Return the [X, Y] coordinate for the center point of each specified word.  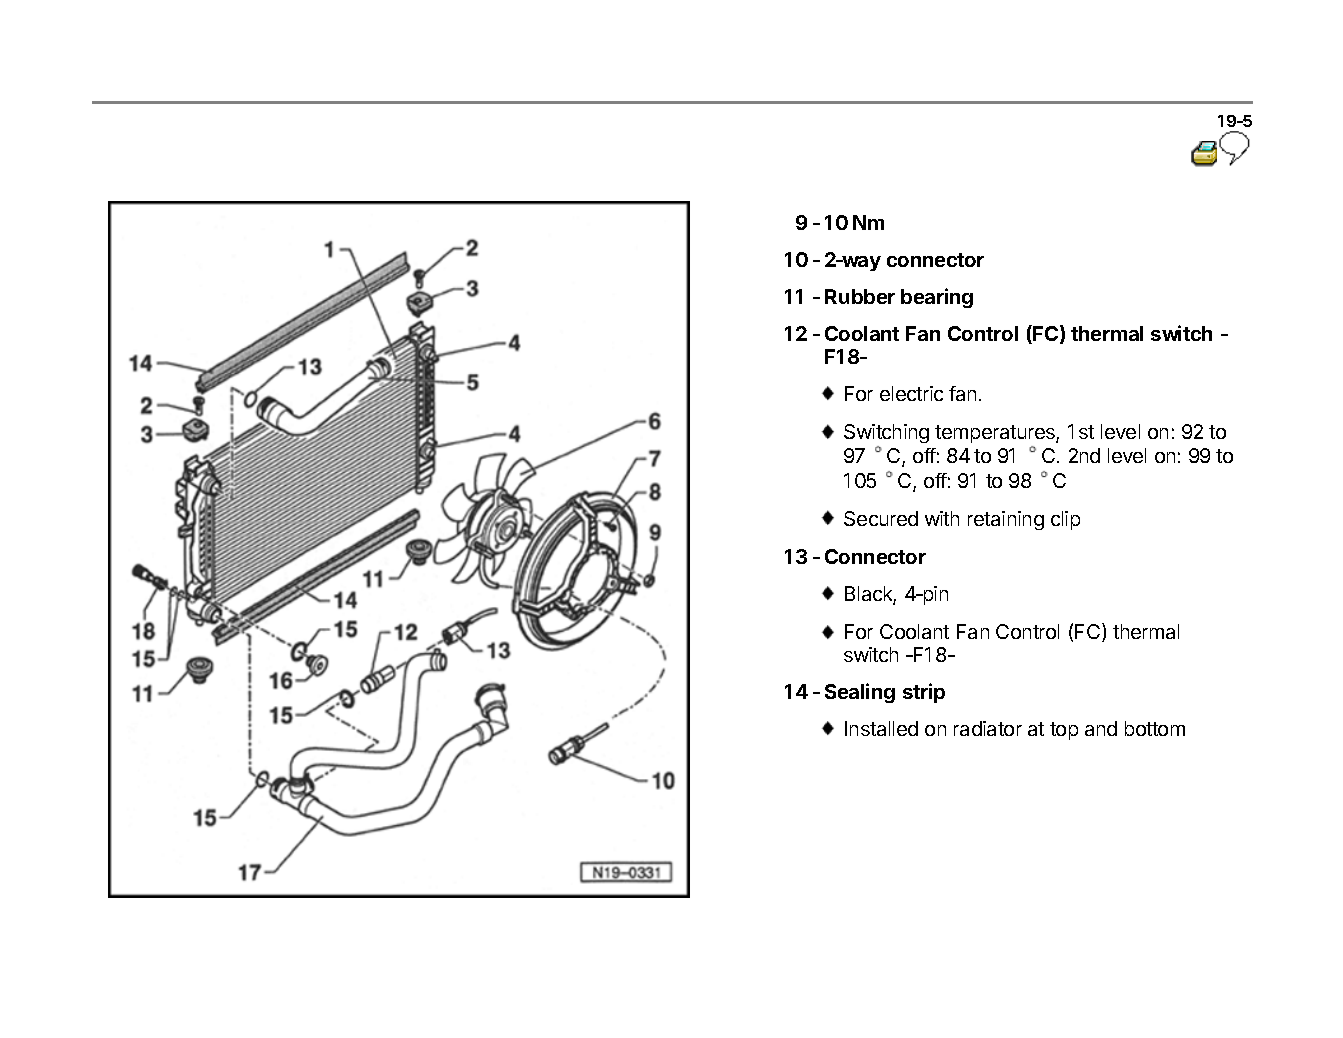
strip [924, 693]
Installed [881, 728]
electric [911, 393]
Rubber [860, 296]
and [1101, 728]
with [942, 518]
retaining [1006, 520]
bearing [937, 298]
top [1064, 731]
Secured [881, 518]
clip [1065, 520]
